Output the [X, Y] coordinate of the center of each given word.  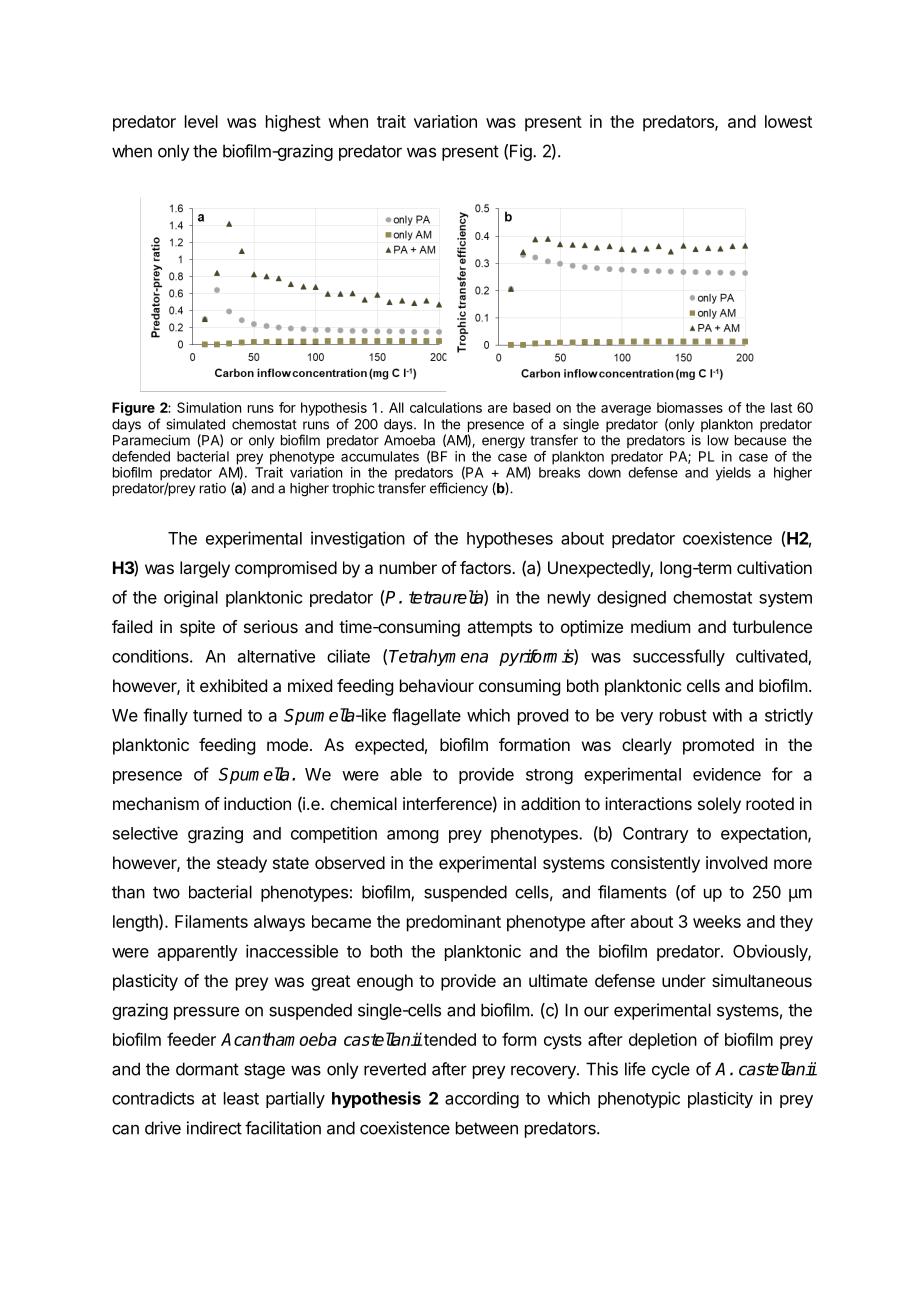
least [241, 1098]
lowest [788, 121]
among [412, 836]
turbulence [772, 626]
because [760, 440]
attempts [499, 629]
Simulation [209, 407]
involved [736, 862]
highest [293, 123]
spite [197, 628]
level [201, 121]
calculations [446, 407]
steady [242, 864]
